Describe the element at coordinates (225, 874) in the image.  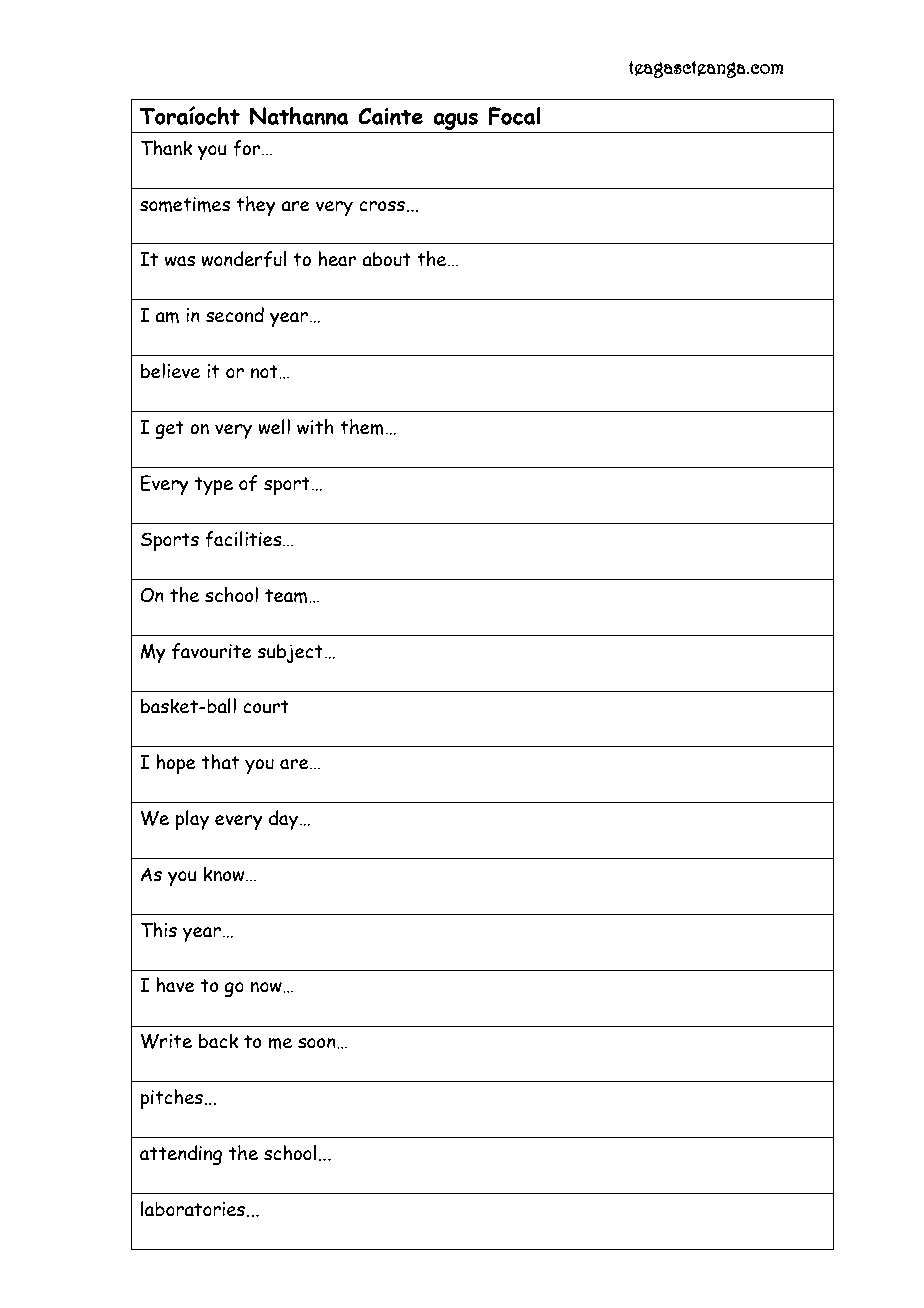
I see `know` at that location.
